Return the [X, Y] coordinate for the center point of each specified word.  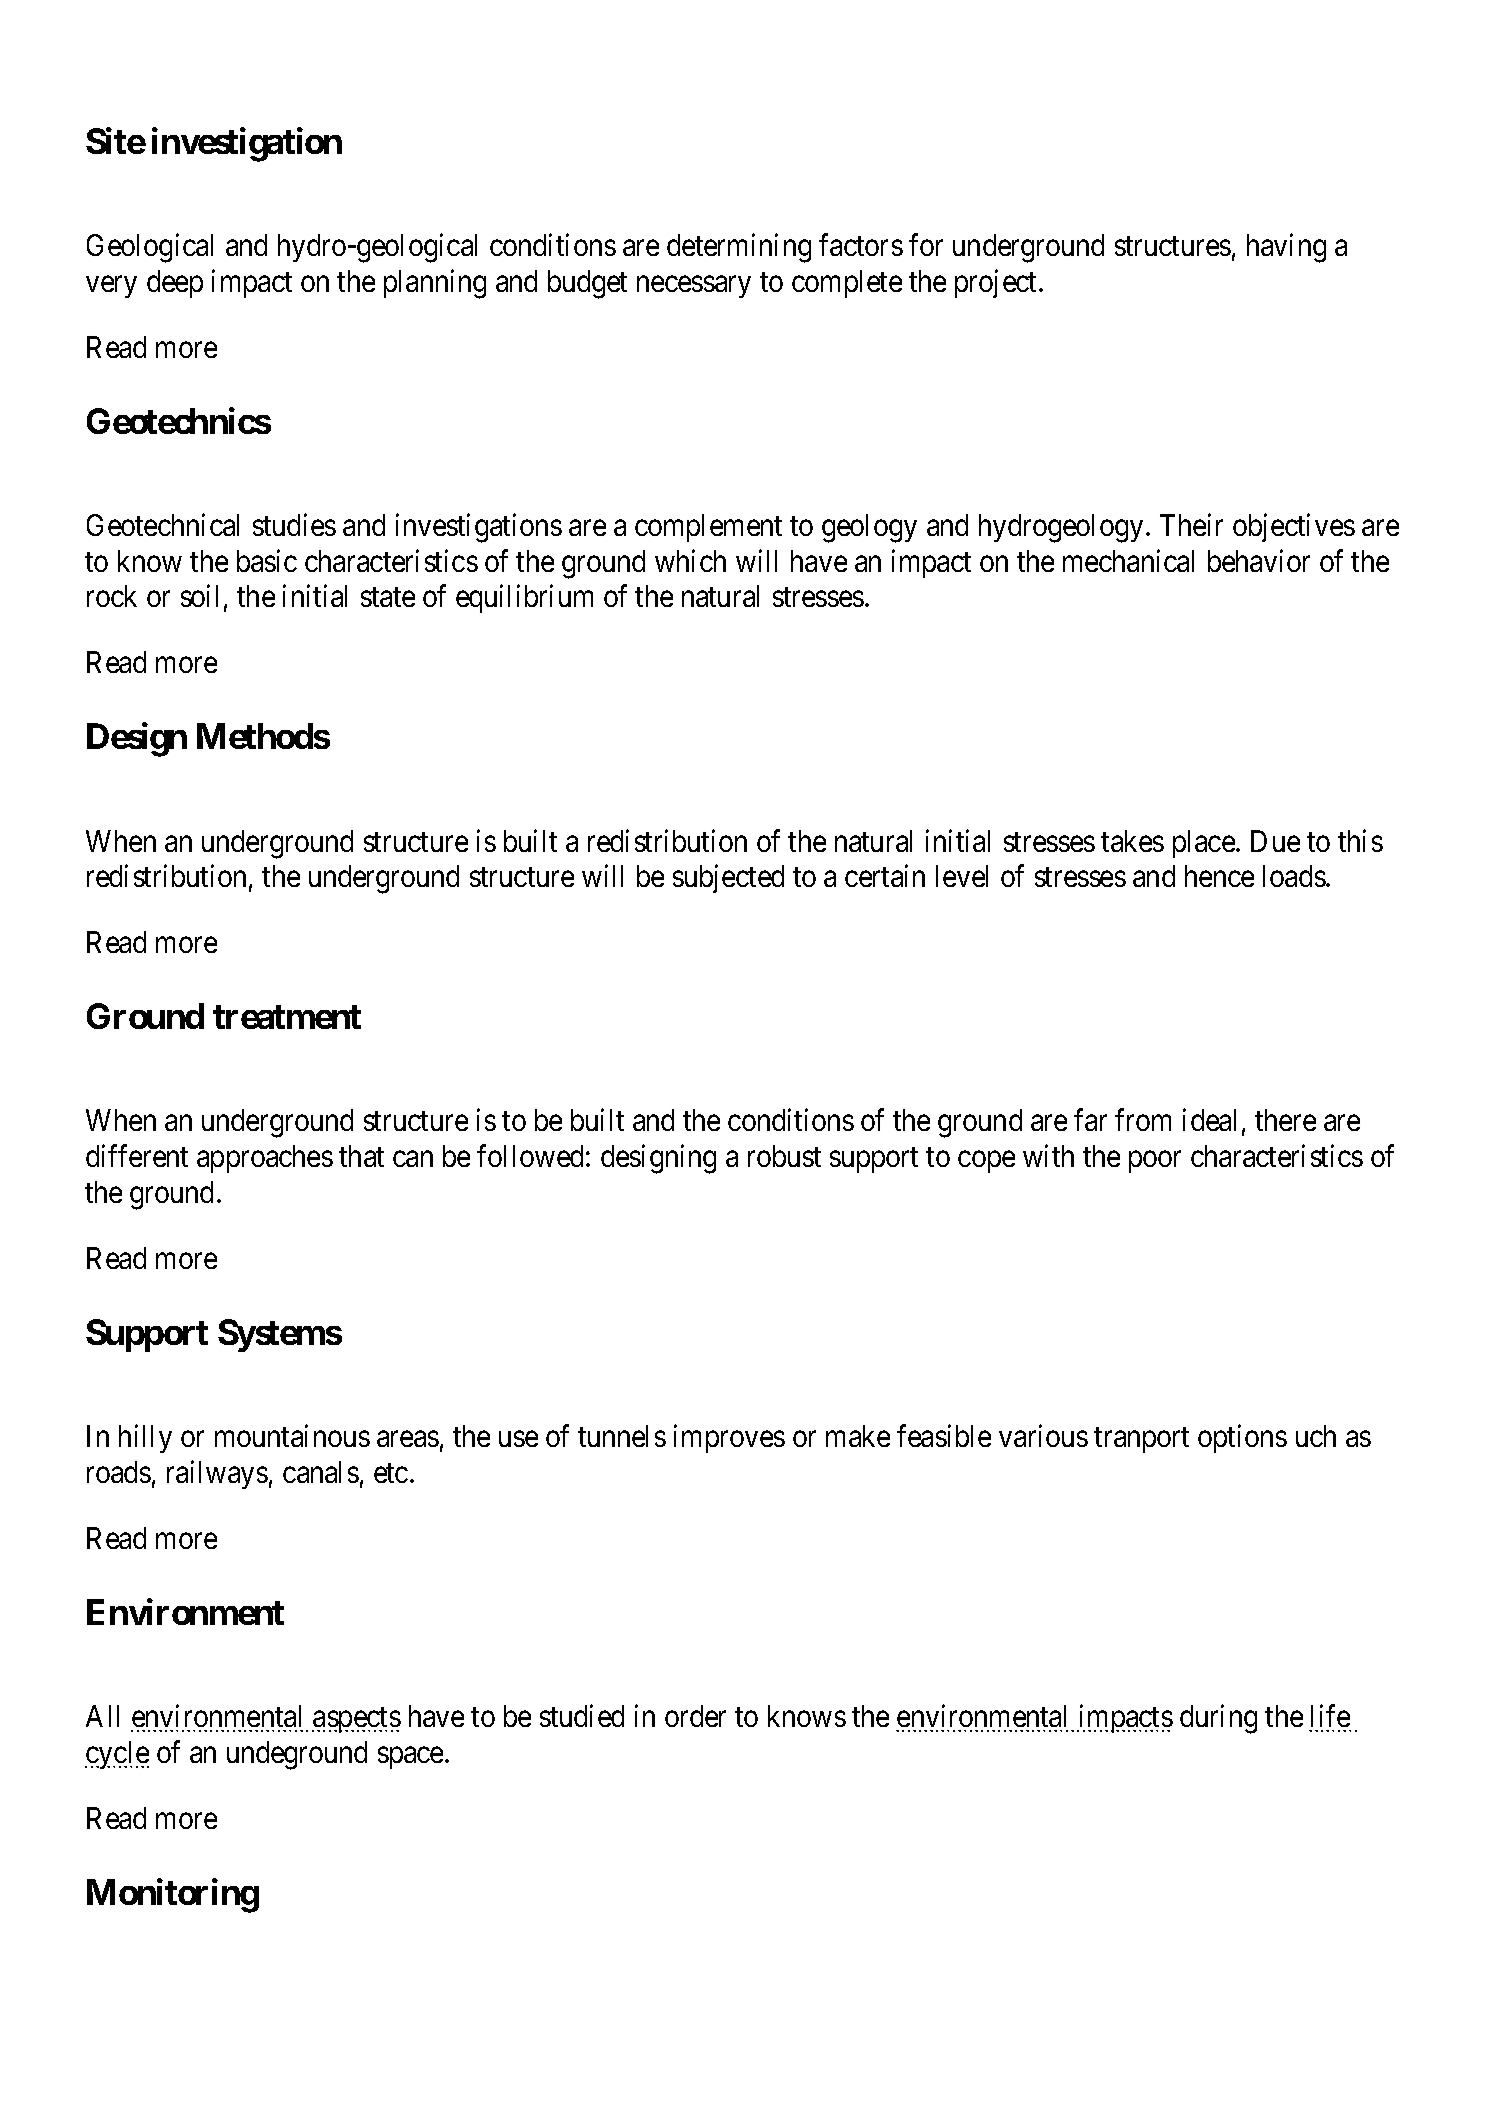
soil [199, 596]
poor [1155, 1162]
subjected [728, 879]
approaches [265, 1159]
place [1205, 844]
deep [175, 284]
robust [784, 1156]
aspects [356, 1720]
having [1286, 248]
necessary [694, 287]
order [695, 1716]
